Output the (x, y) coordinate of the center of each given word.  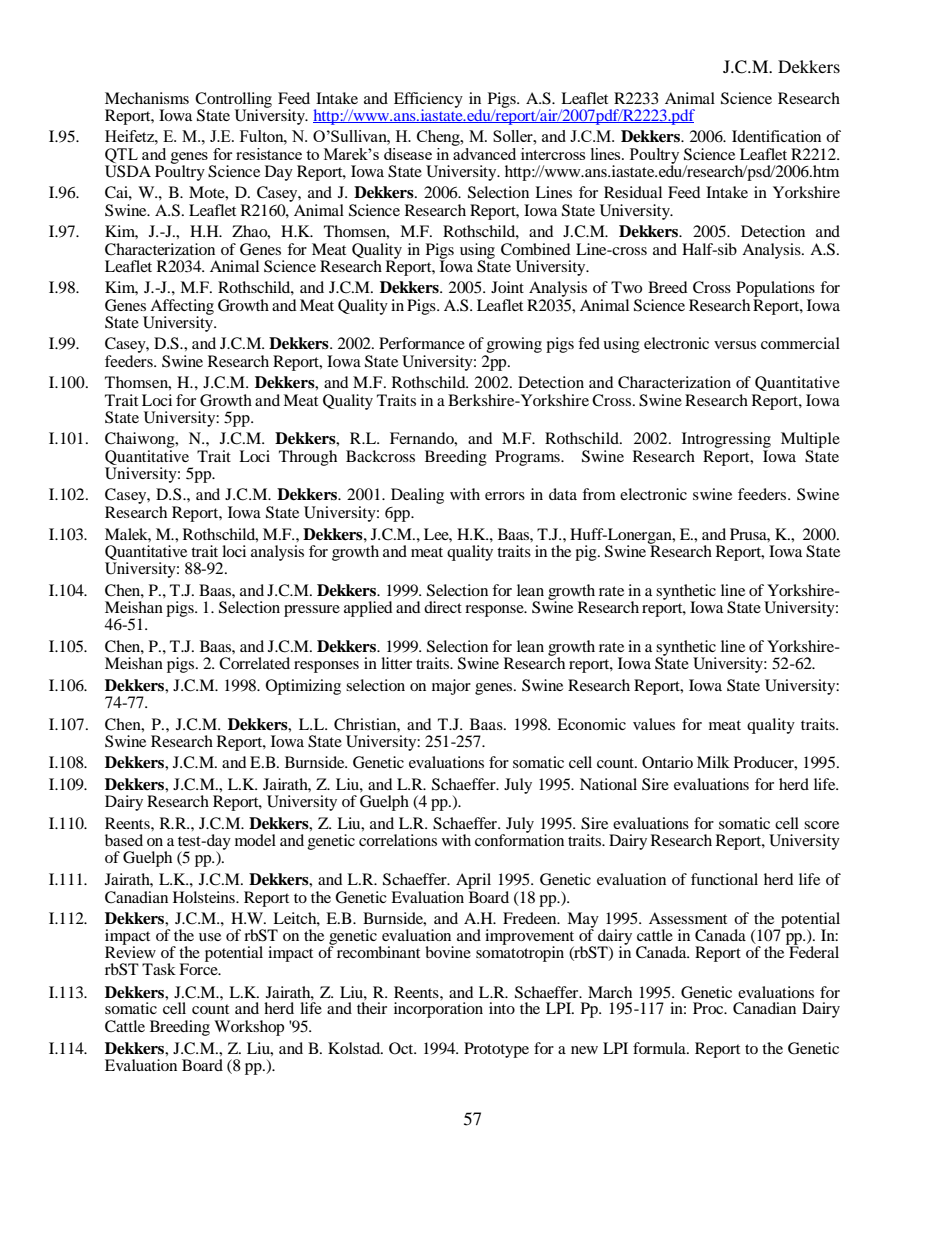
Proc (709, 1008)
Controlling (233, 101)
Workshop (249, 1028)
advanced (484, 152)
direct (443, 607)
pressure (312, 611)
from (599, 494)
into (502, 1008)
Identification (776, 136)
